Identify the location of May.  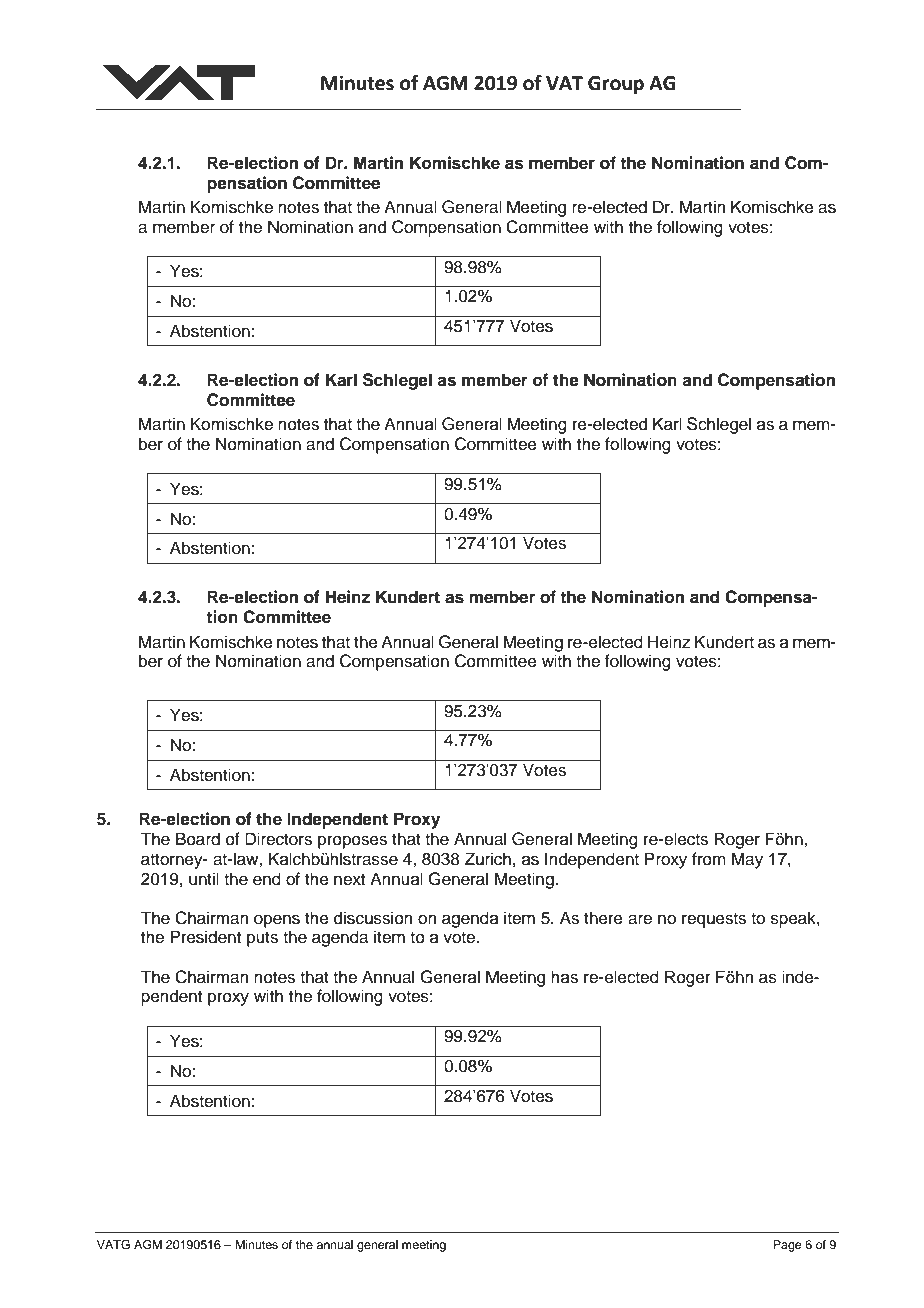
(747, 860).
